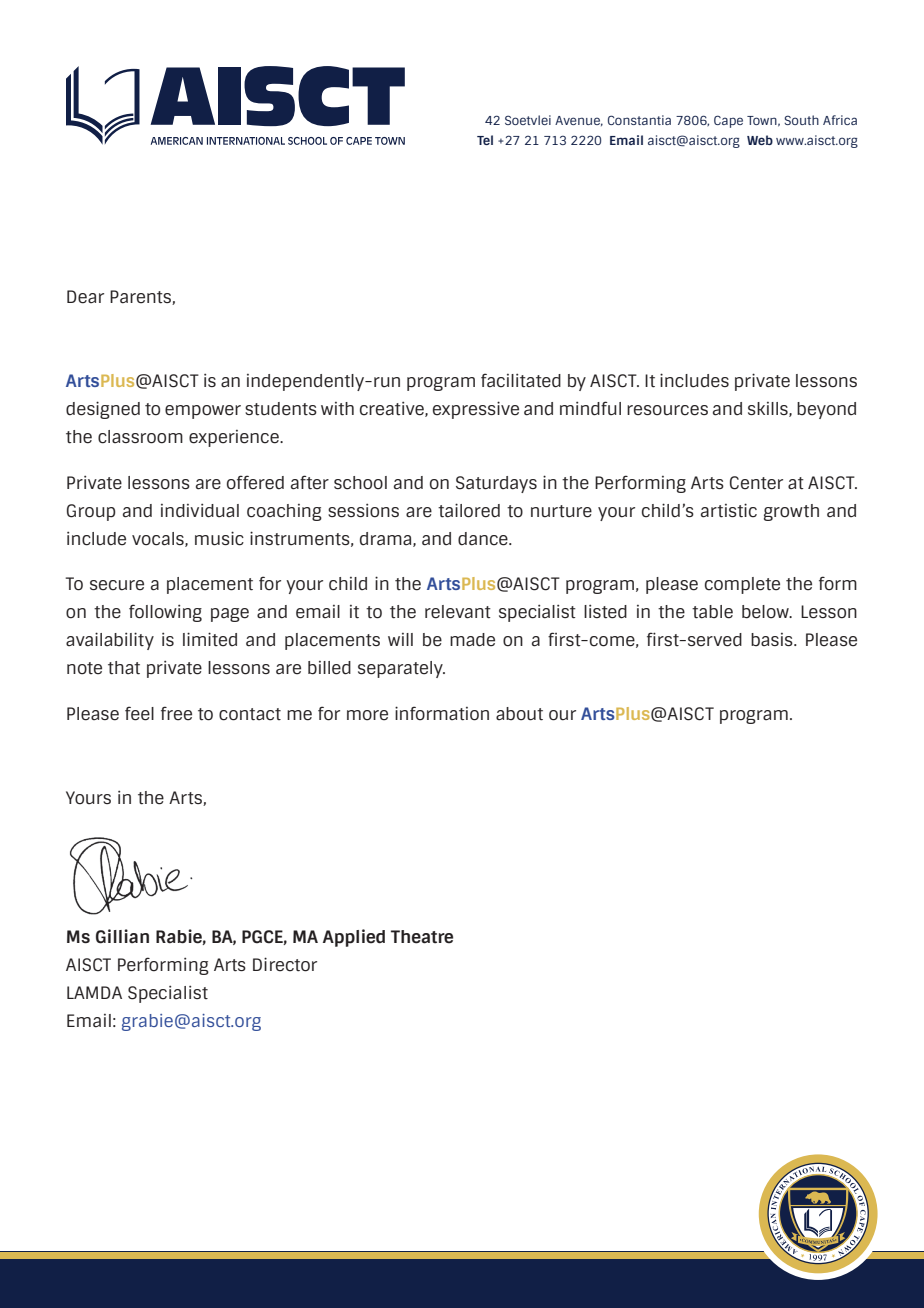 Image resolution: width=924 pixels, height=1308 pixels. I want to click on Avenue, so click(579, 121).
